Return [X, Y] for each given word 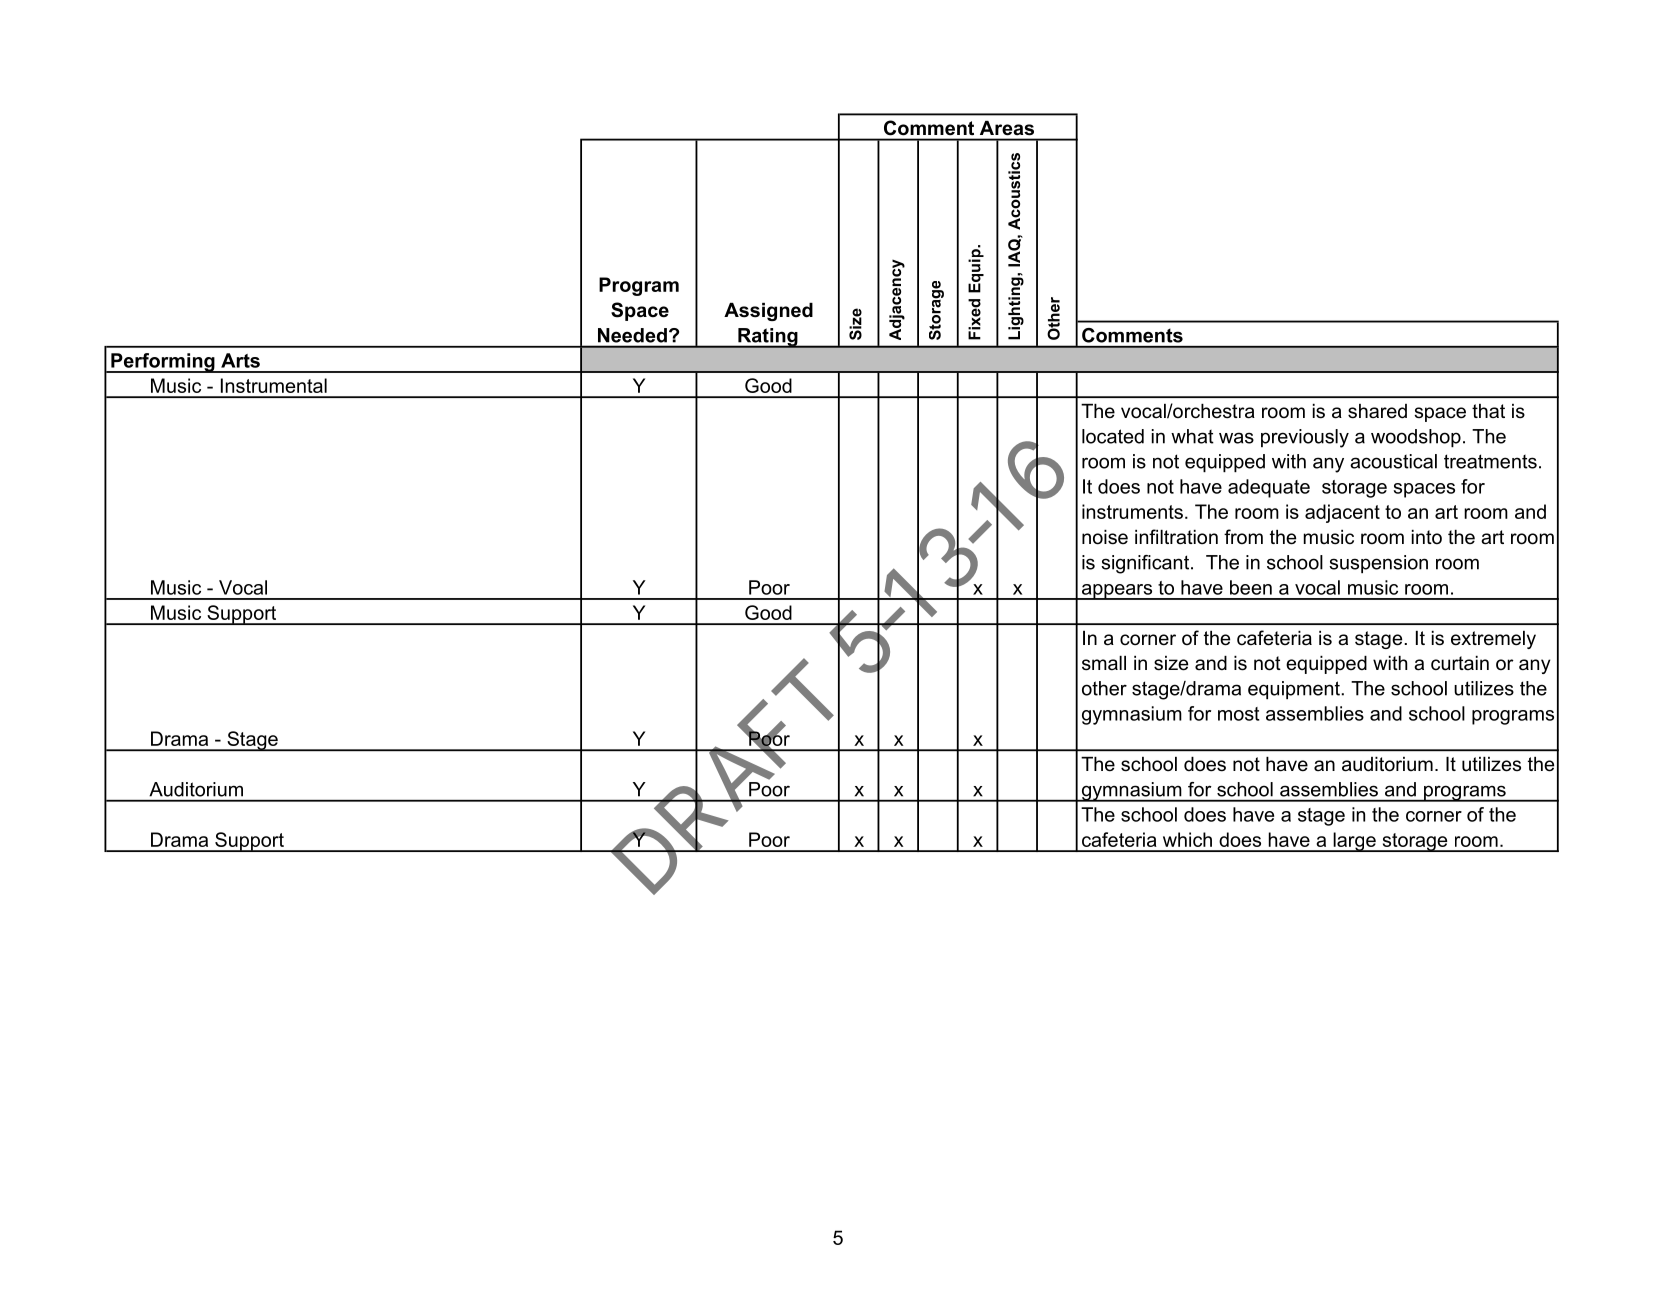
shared [1377, 411]
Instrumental [274, 385]
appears [1117, 592]
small [1104, 663]
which [1187, 839]
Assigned [768, 312]
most [1239, 714]
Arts [240, 360]
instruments [1132, 511]
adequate [1269, 488]
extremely [1493, 640]
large [1354, 842]
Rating [768, 338]
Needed [632, 335]
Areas [1007, 128]
